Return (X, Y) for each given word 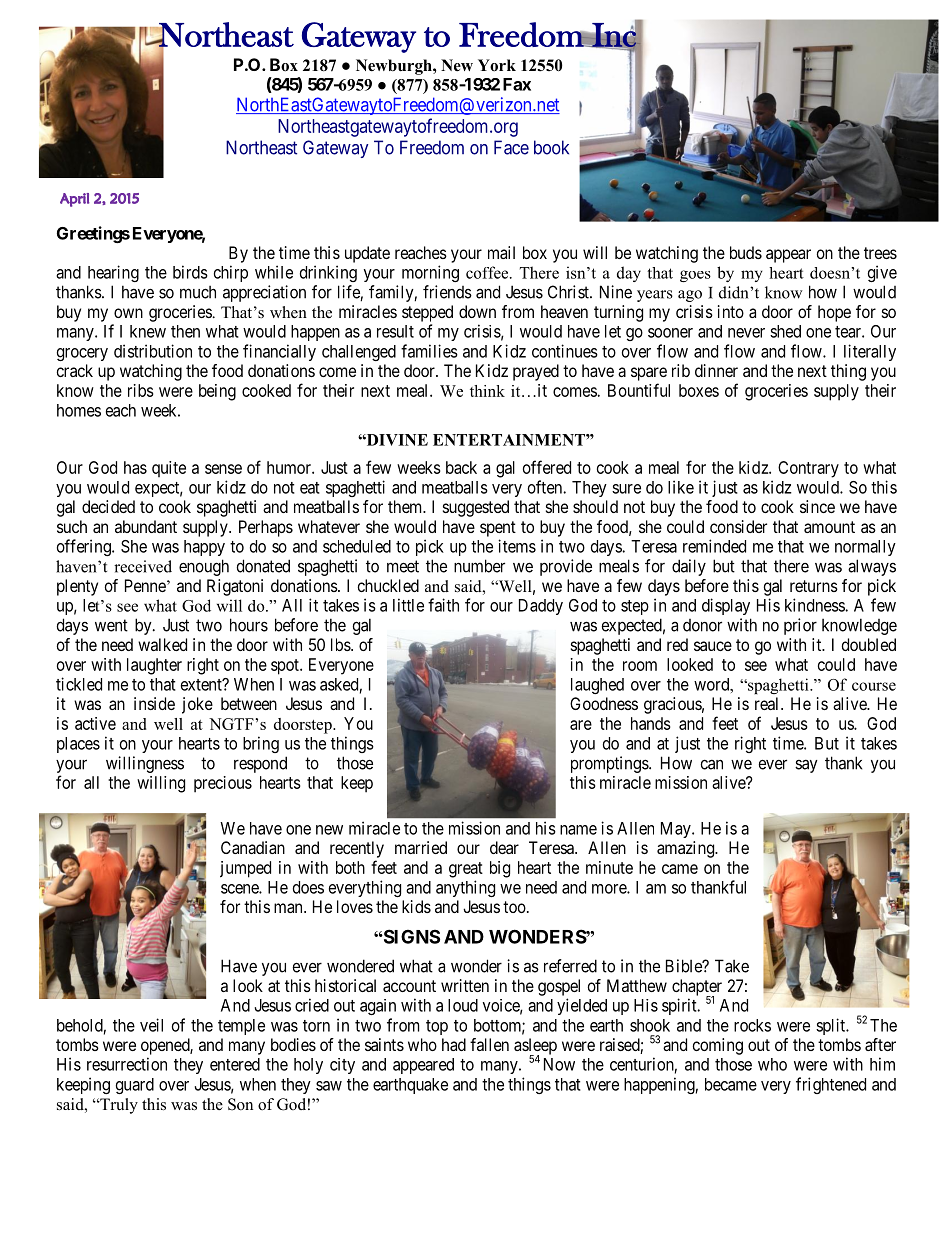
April (74, 200)
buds (746, 252)
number (479, 566)
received (143, 566)
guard (135, 1086)
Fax (517, 84)
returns (814, 586)
